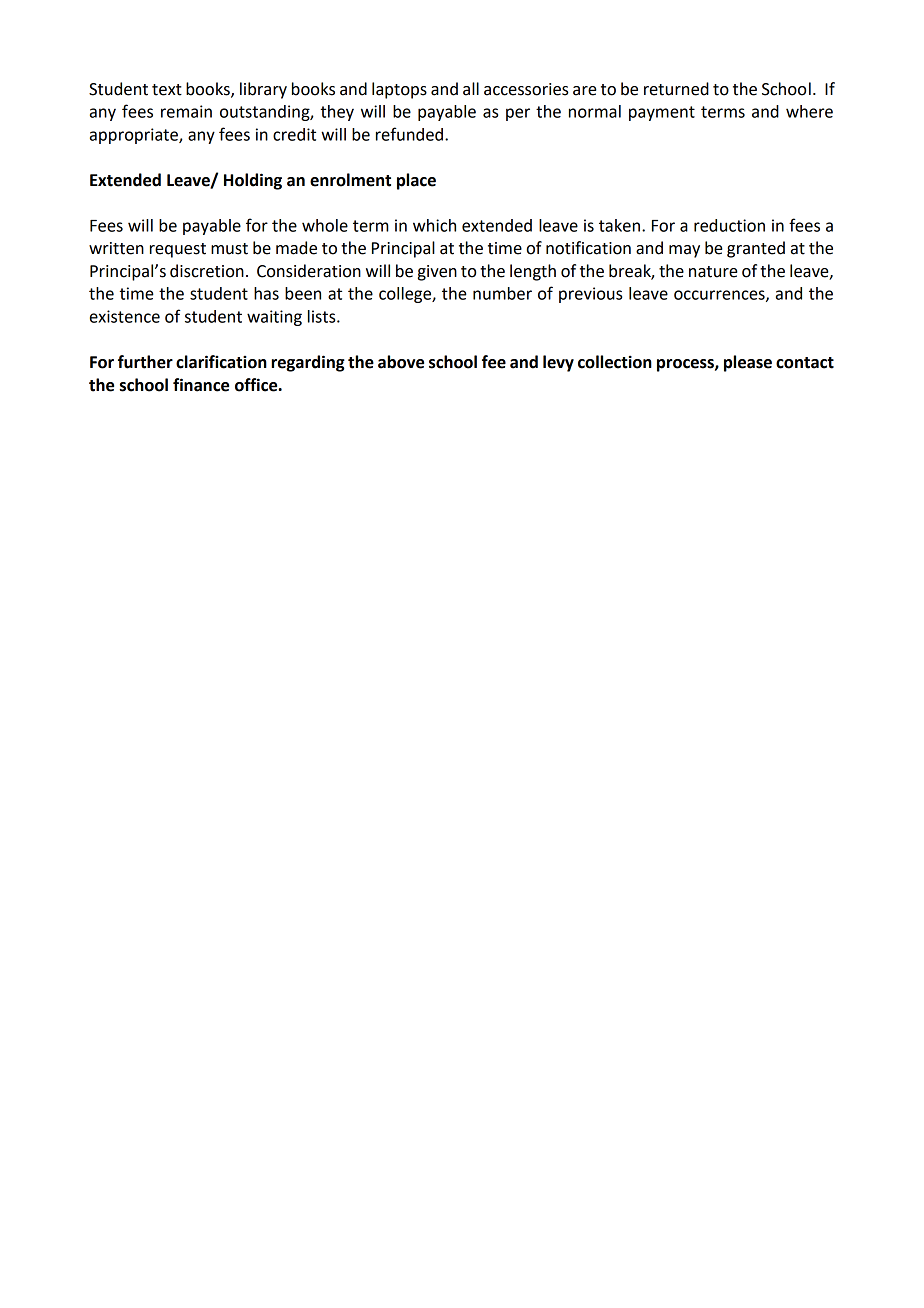  What do you see at coordinates (471, 89) in the screenshot?
I see `all` at bounding box center [471, 89].
